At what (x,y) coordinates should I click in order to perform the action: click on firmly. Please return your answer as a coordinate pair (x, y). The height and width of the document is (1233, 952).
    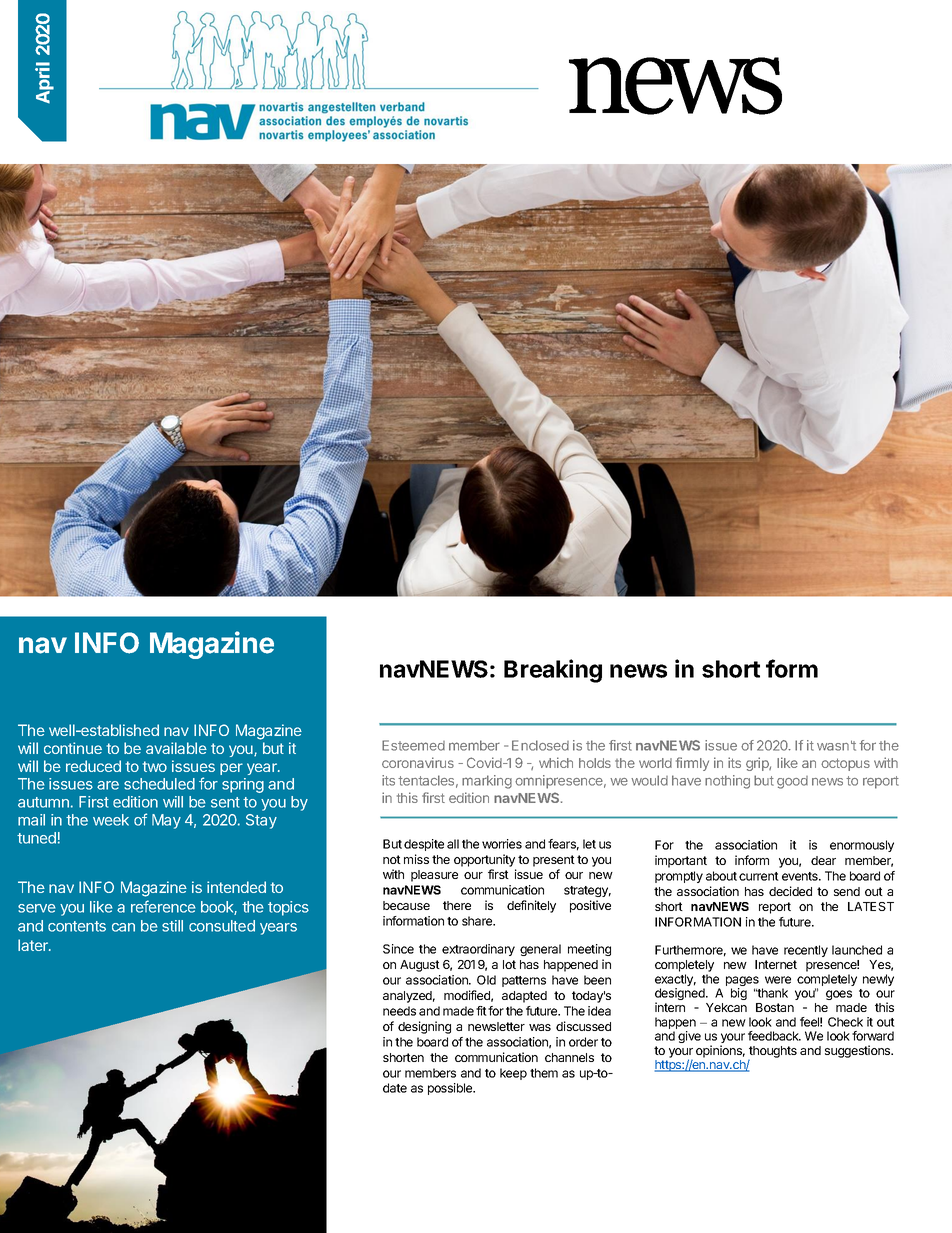
    Looking at the image, I should click on (692, 764).
